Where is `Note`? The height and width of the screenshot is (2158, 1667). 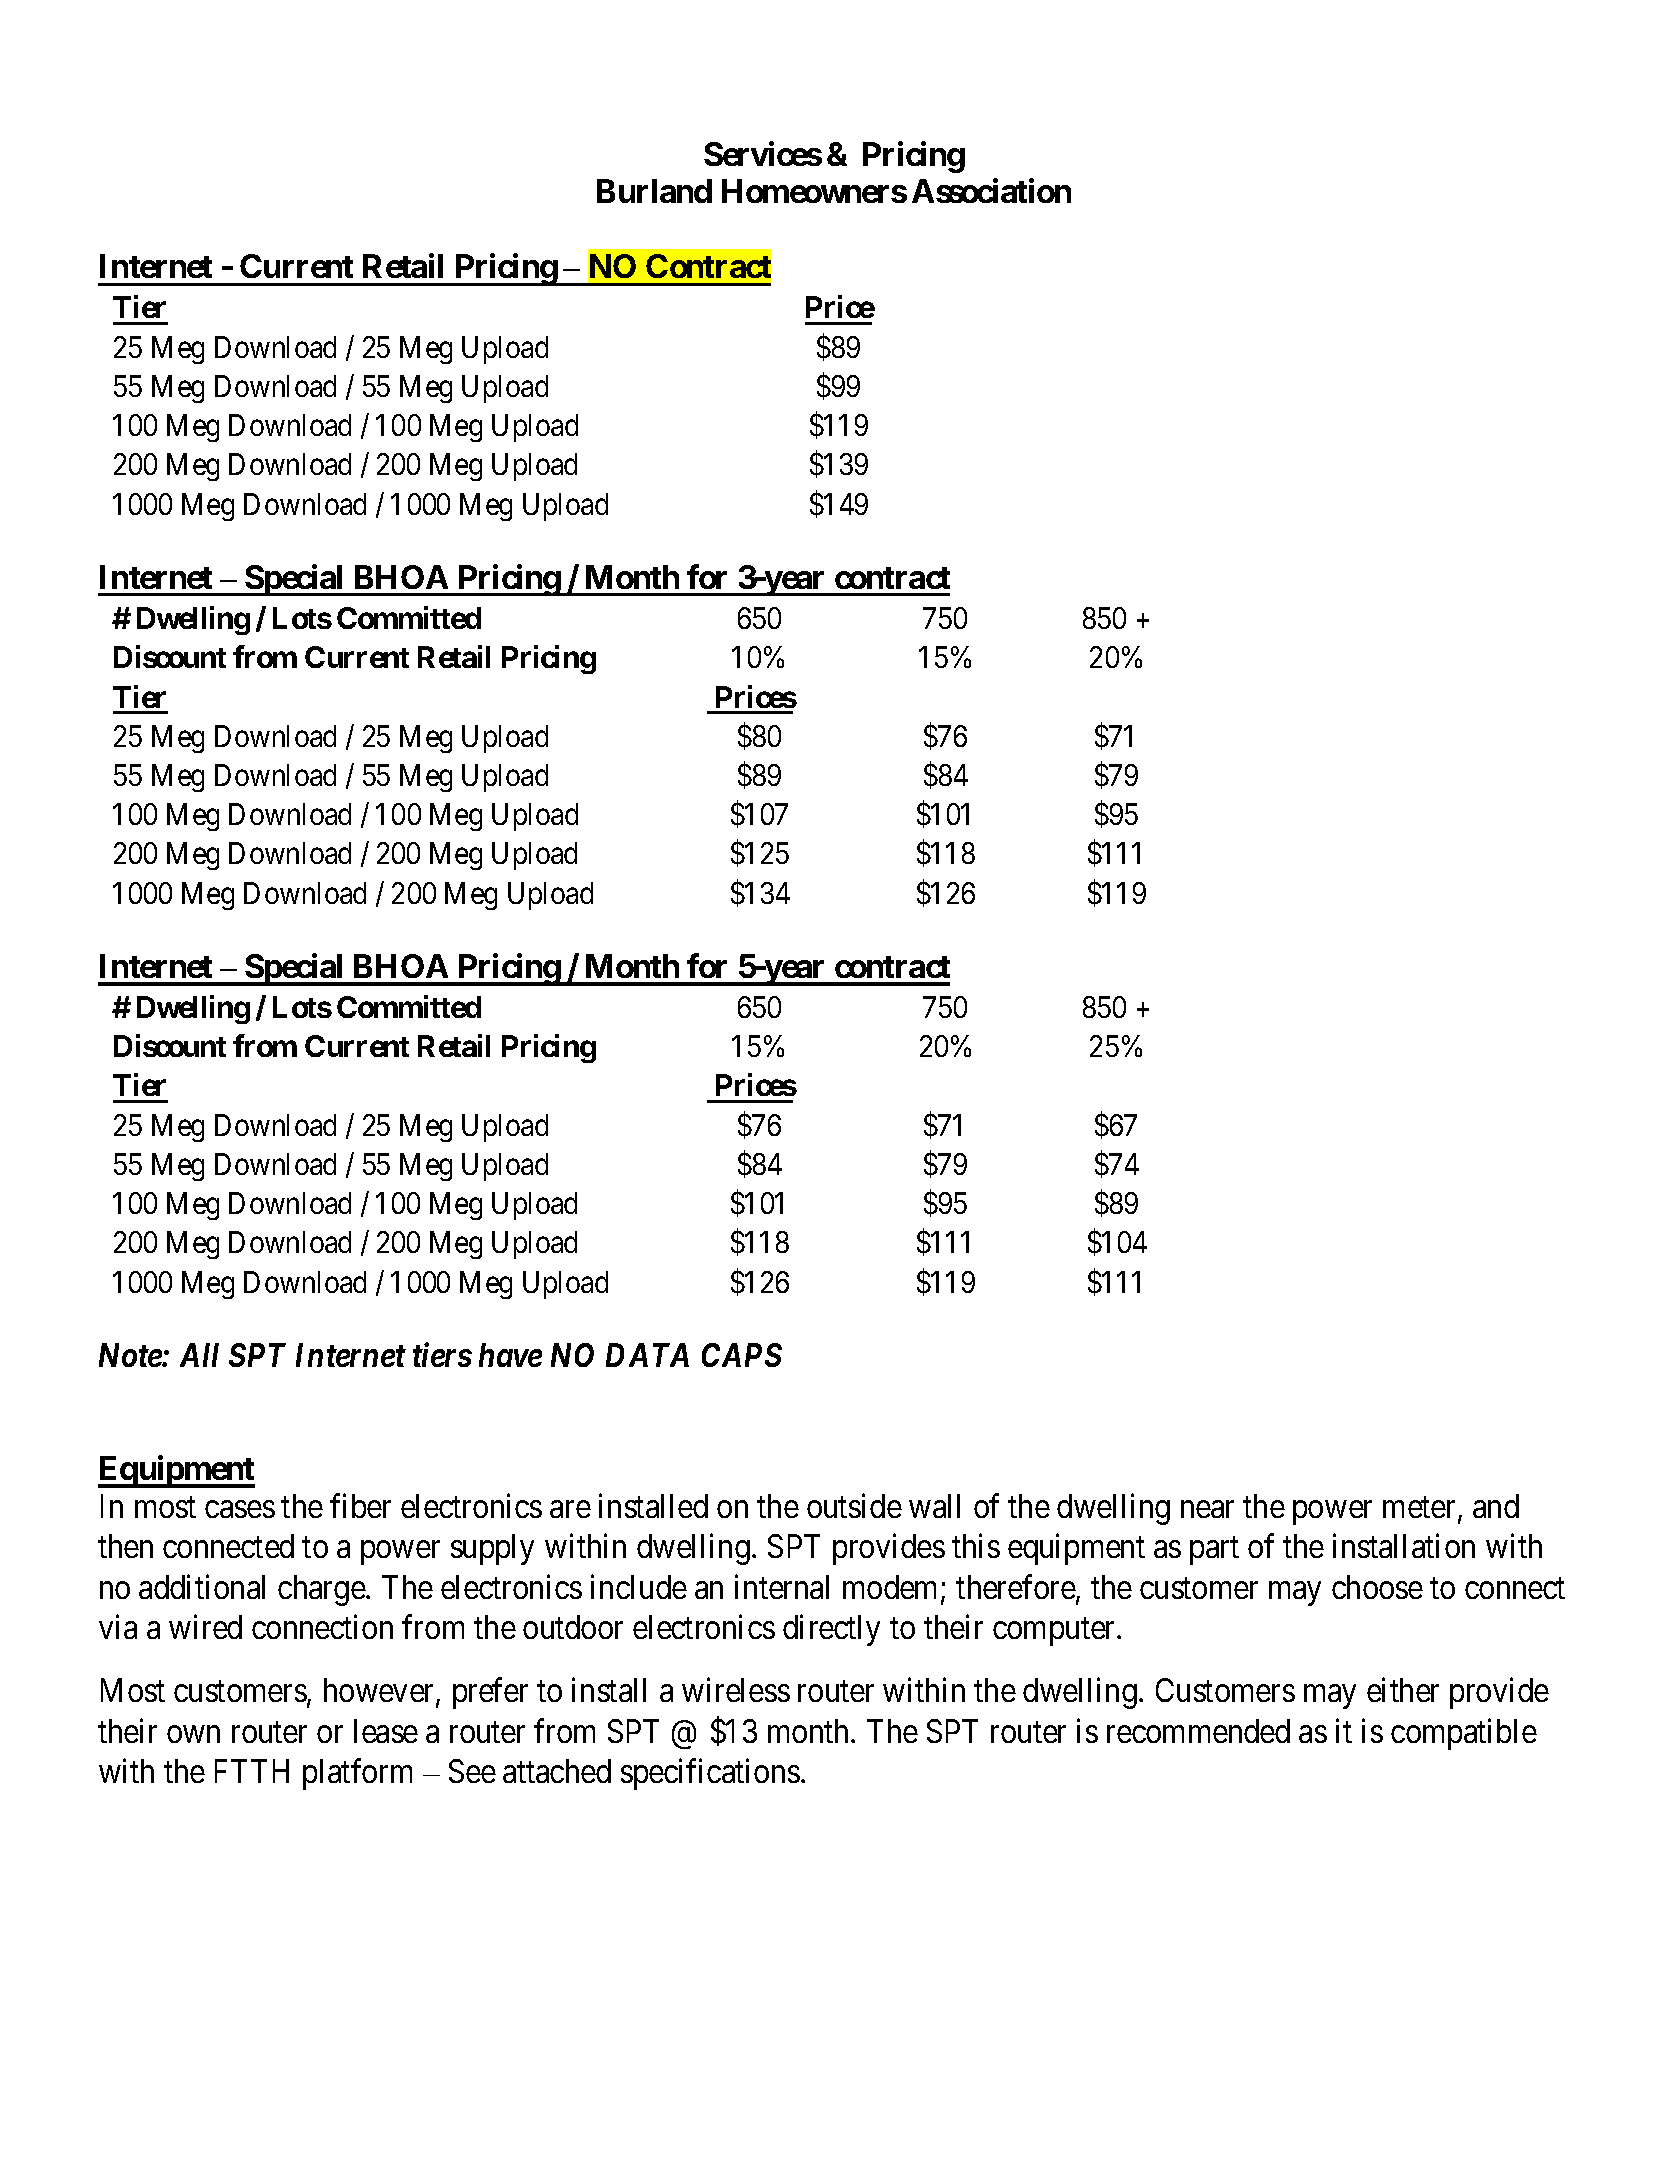 Note is located at coordinates (131, 1355).
